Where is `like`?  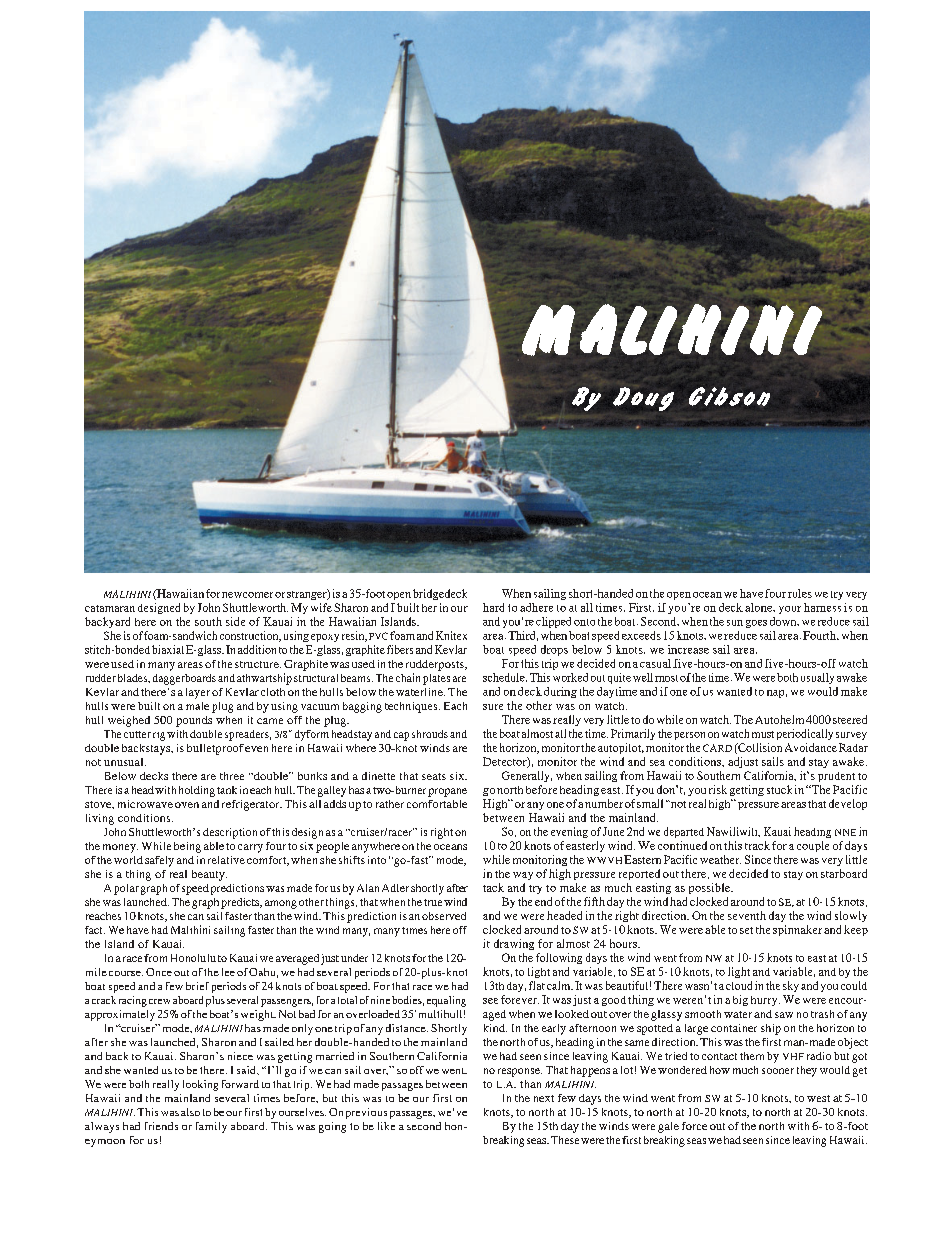
like is located at coordinates (386, 1126).
